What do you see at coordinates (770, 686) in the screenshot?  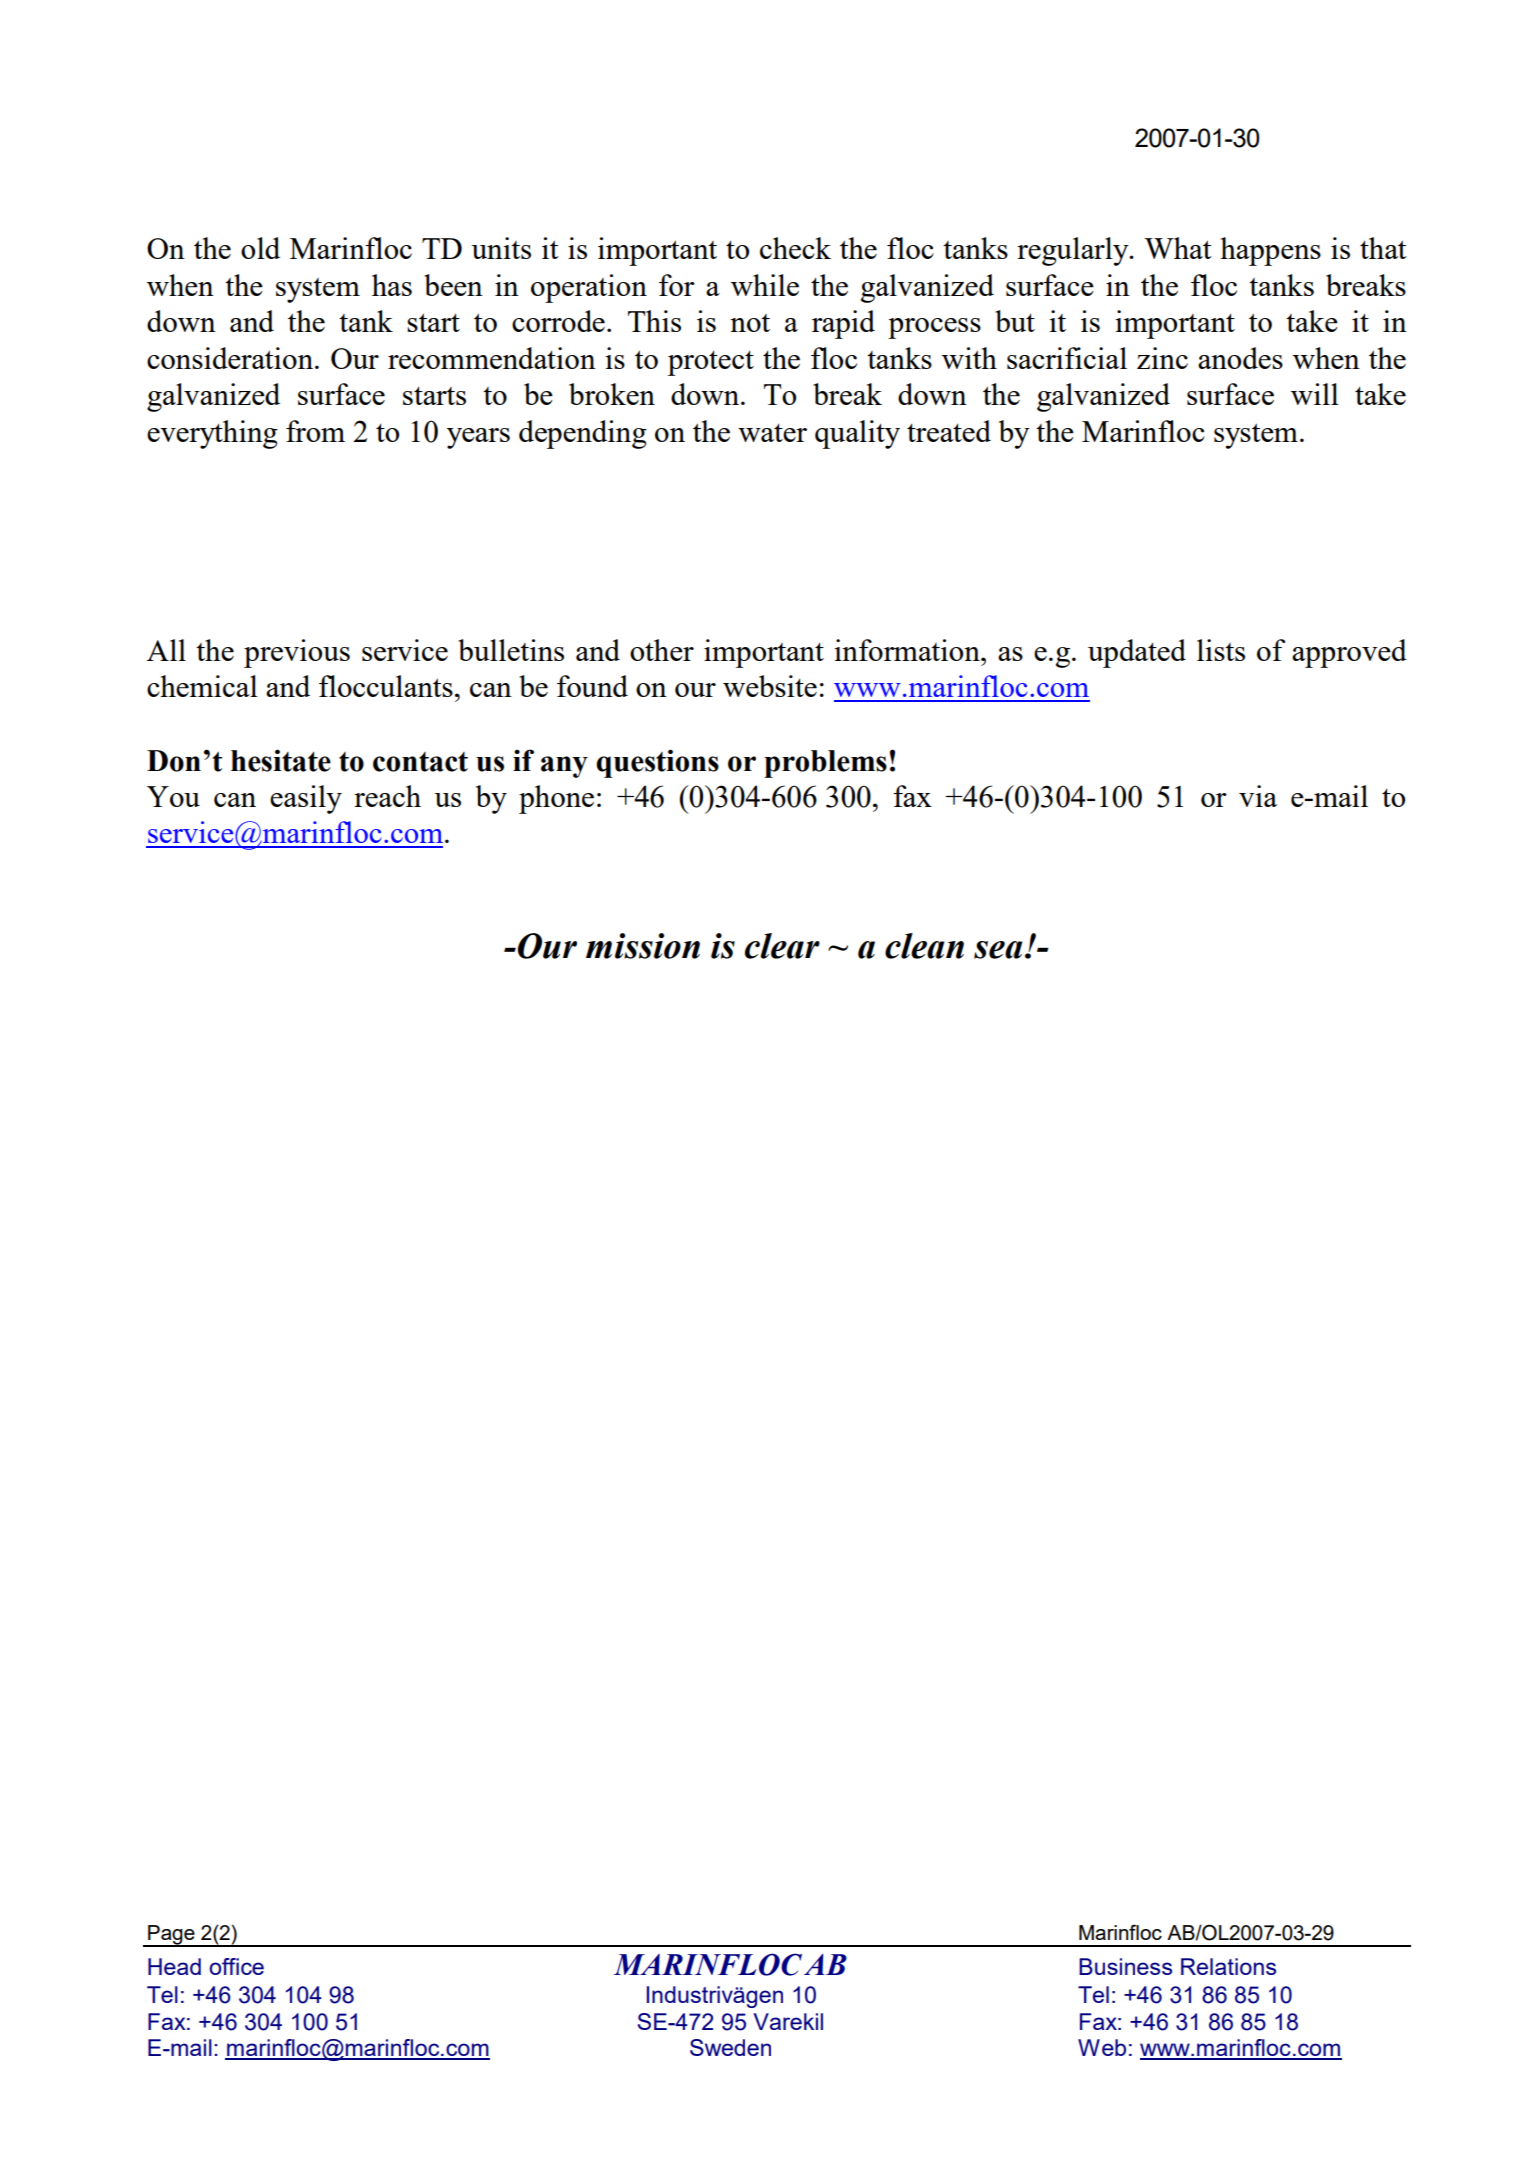 I see `website` at bounding box center [770, 686].
